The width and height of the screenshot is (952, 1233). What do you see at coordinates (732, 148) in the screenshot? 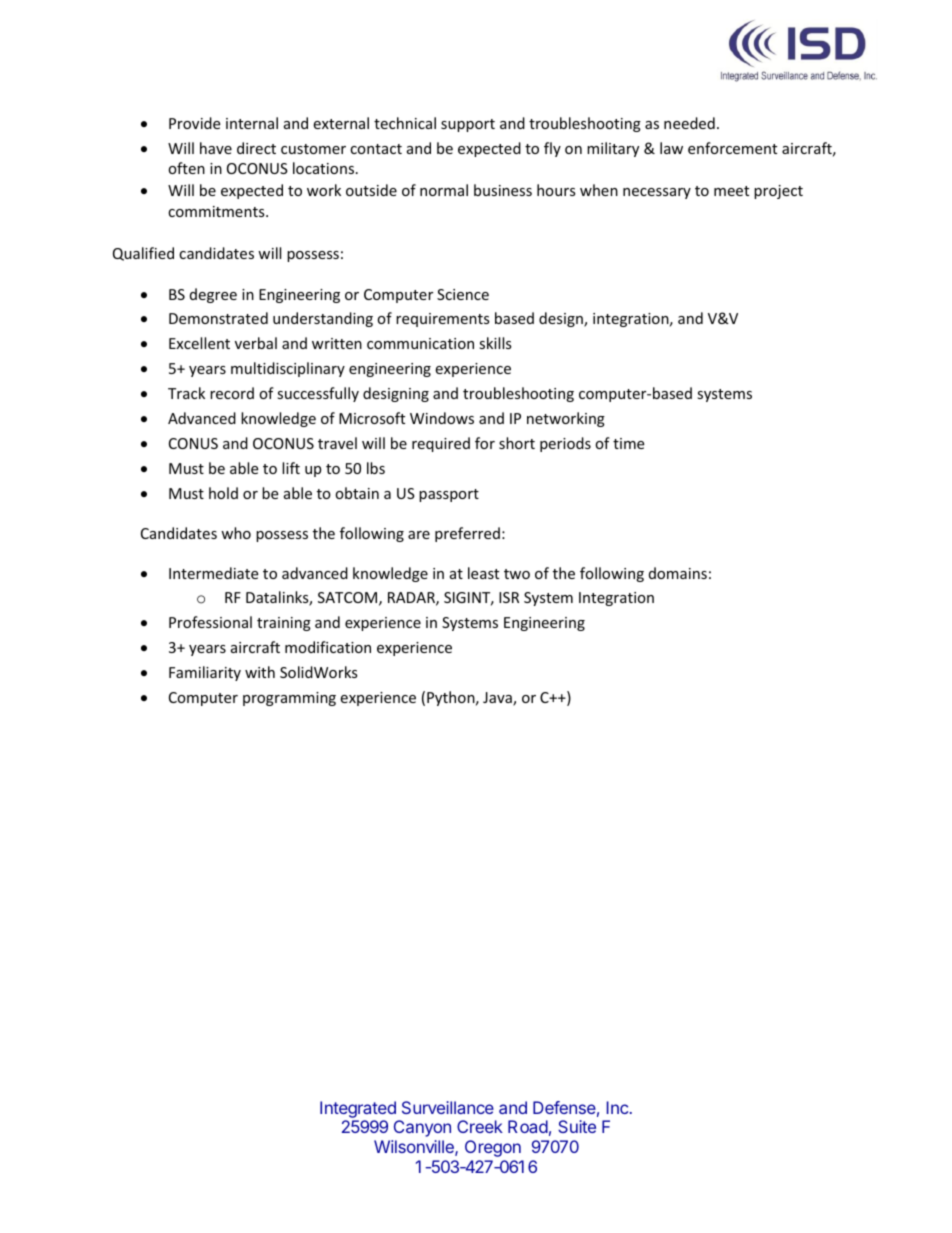
I see `enforcement` at bounding box center [732, 148].
